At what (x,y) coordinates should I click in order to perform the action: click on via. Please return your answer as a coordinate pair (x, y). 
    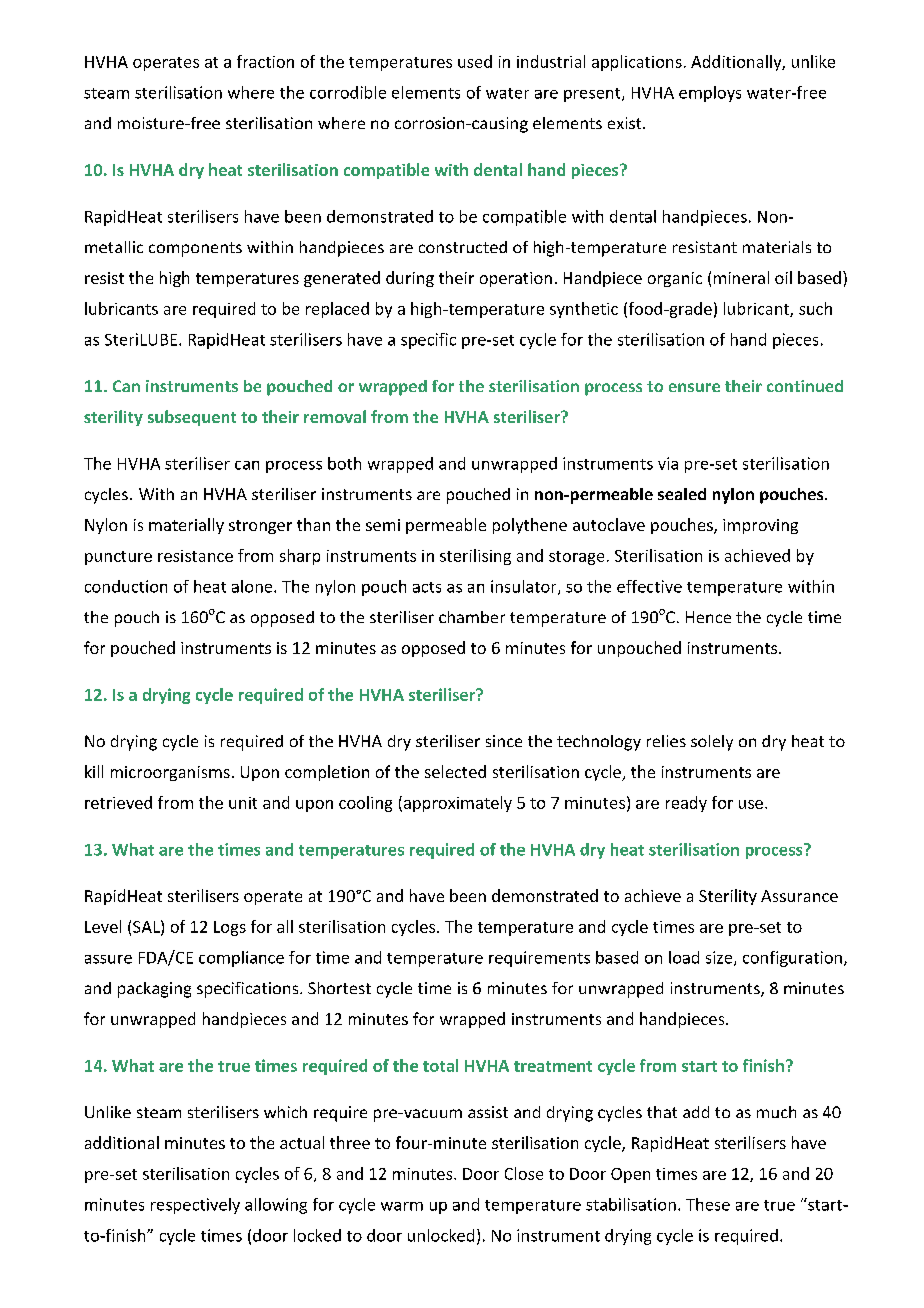
    Looking at the image, I should click on (668, 463).
